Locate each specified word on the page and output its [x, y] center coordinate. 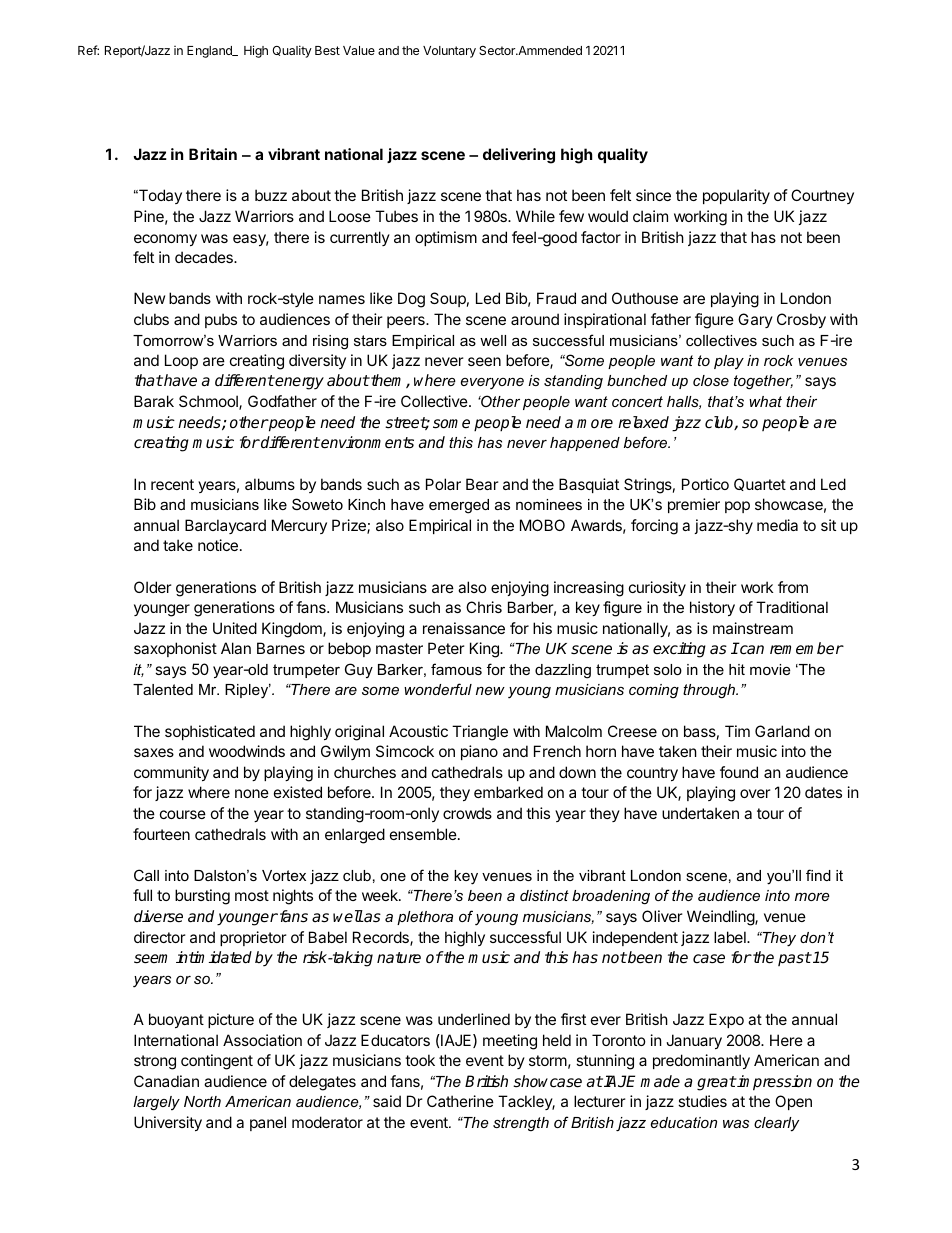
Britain [213, 154]
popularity [736, 196]
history [712, 608]
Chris [484, 607]
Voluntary [449, 52]
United [235, 628]
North [202, 1101]
